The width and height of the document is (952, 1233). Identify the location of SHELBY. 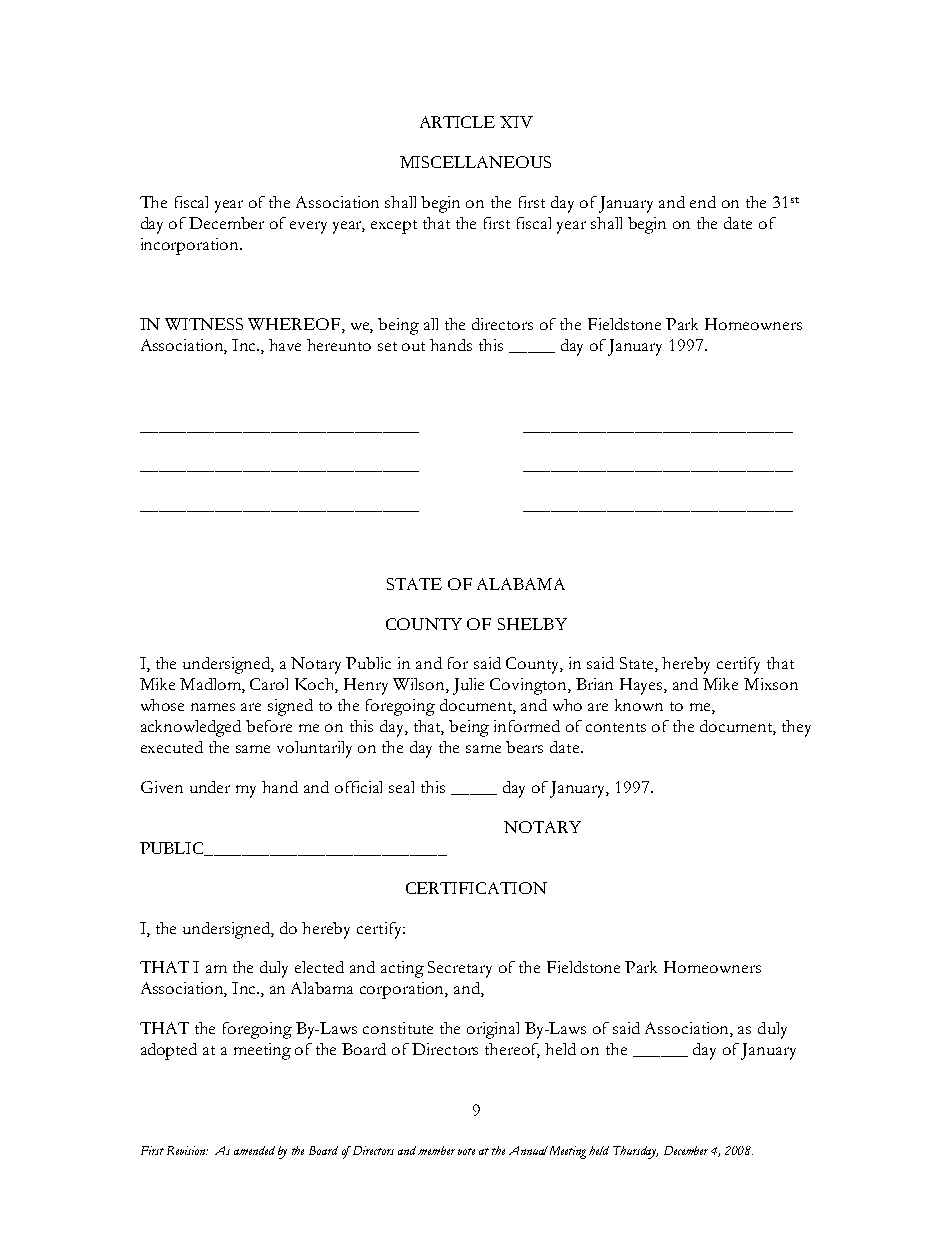
(532, 624).
